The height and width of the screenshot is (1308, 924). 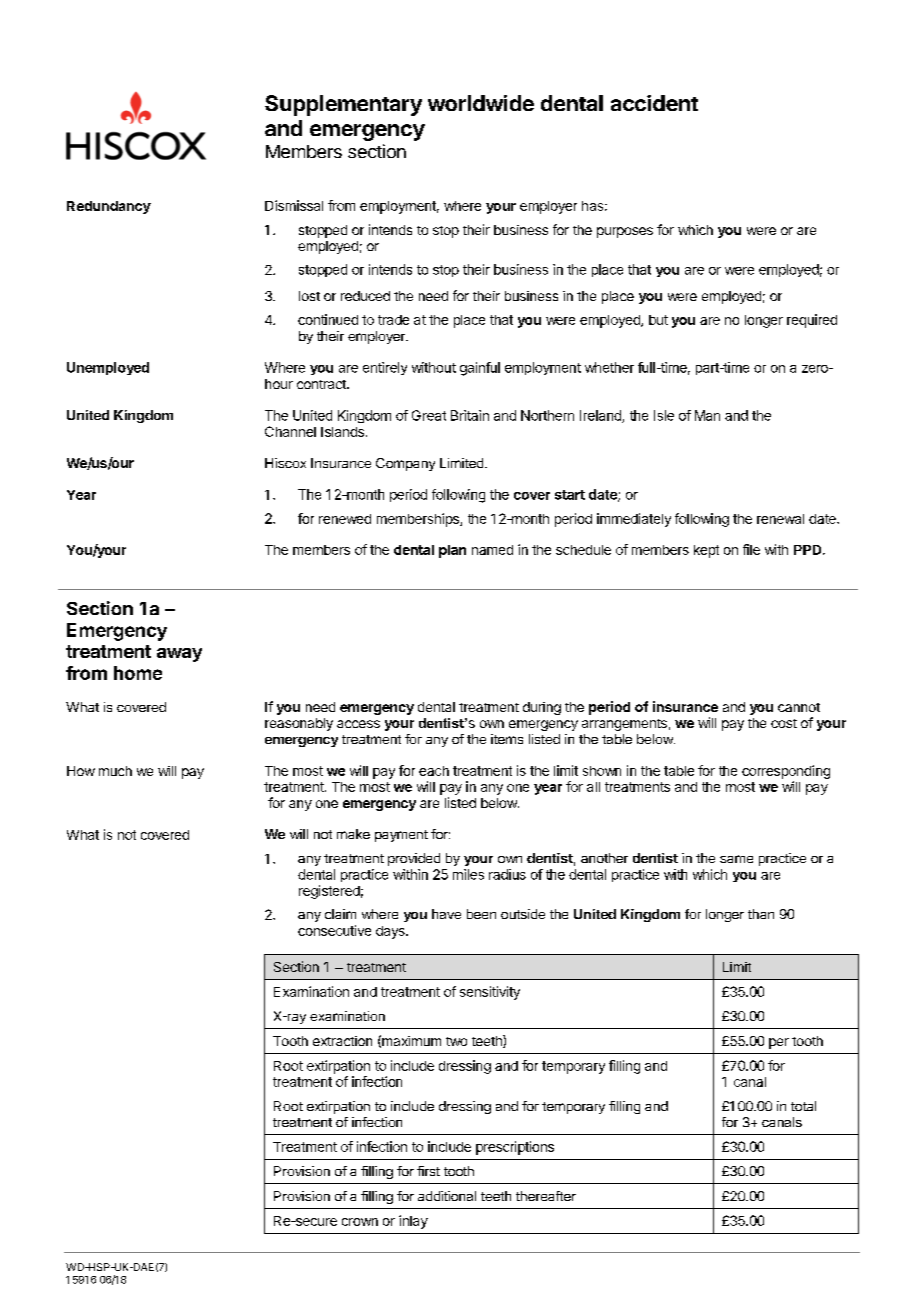 I want to click on worldwide, so click(x=481, y=103).
